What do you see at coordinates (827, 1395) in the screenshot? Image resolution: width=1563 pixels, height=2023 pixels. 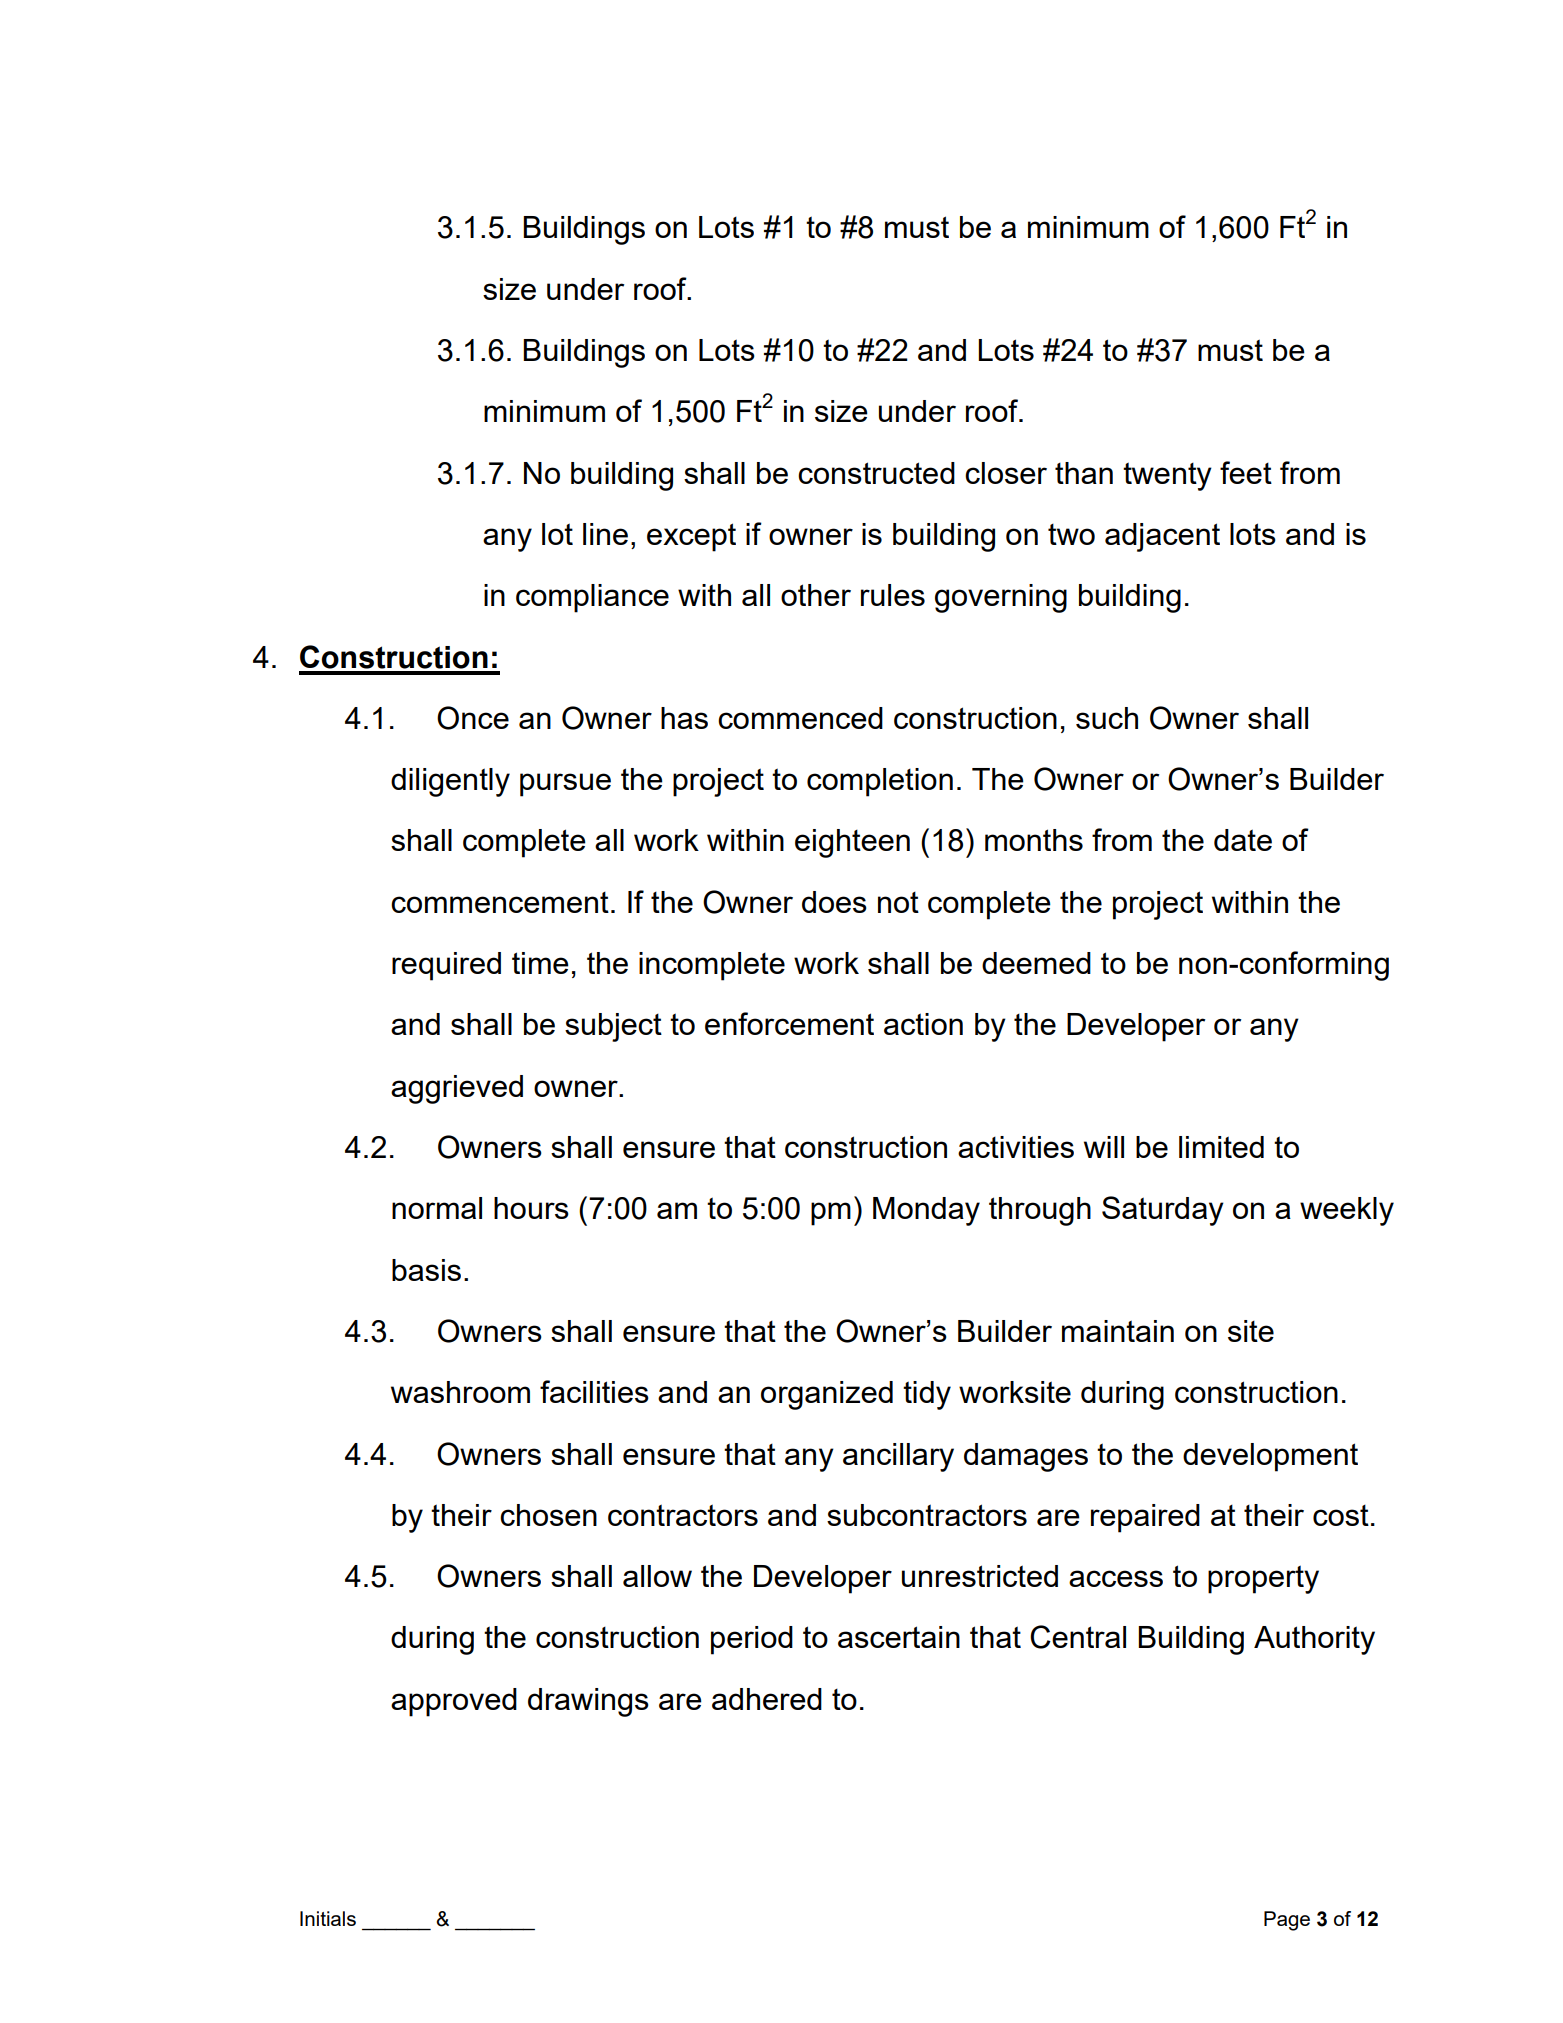 I see `organized` at bounding box center [827, 1395].
